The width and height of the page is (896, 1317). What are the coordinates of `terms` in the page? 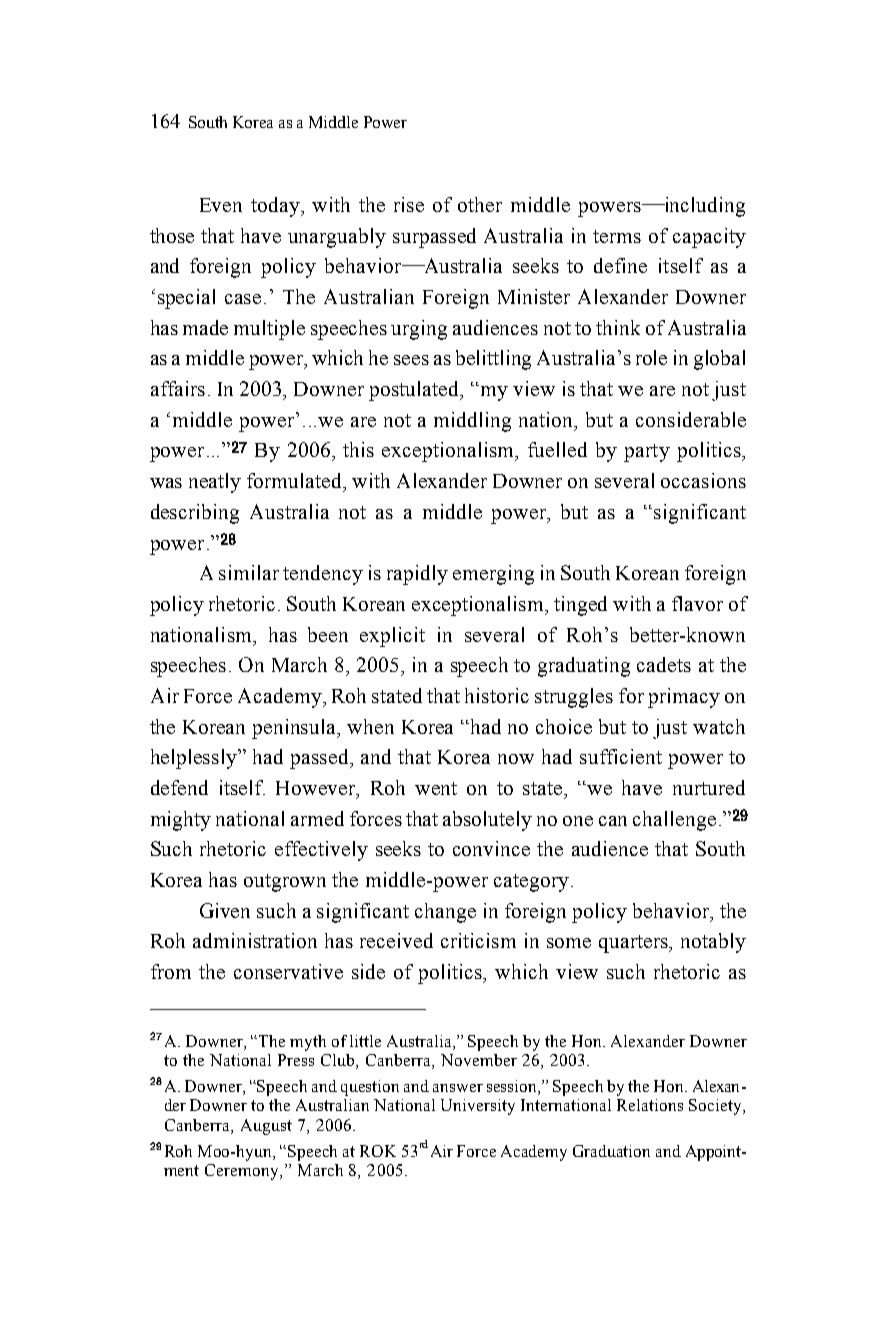 It's located at (617, 236).
